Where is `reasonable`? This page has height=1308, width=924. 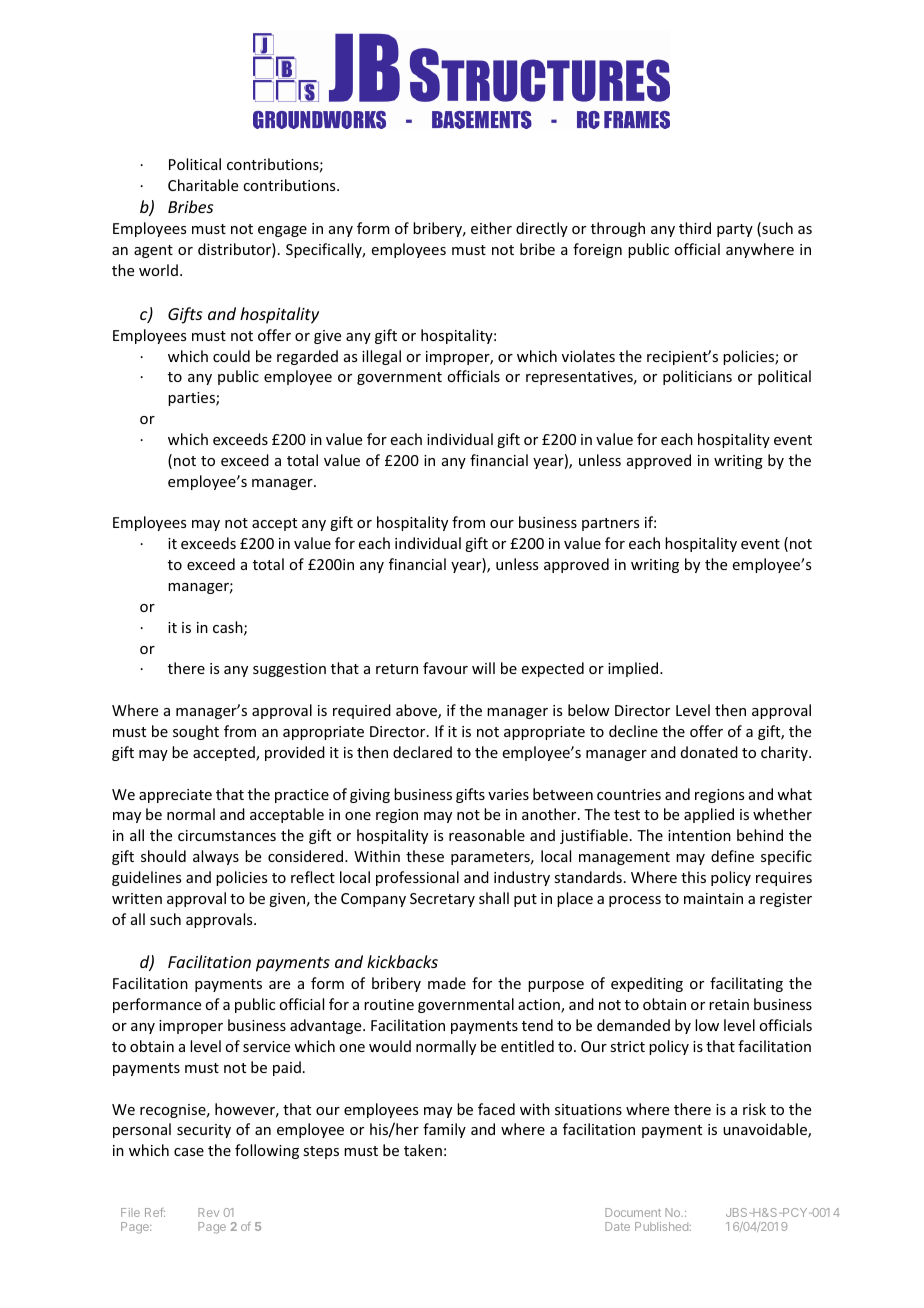
reasonable is located at coordinates (487, 835).
